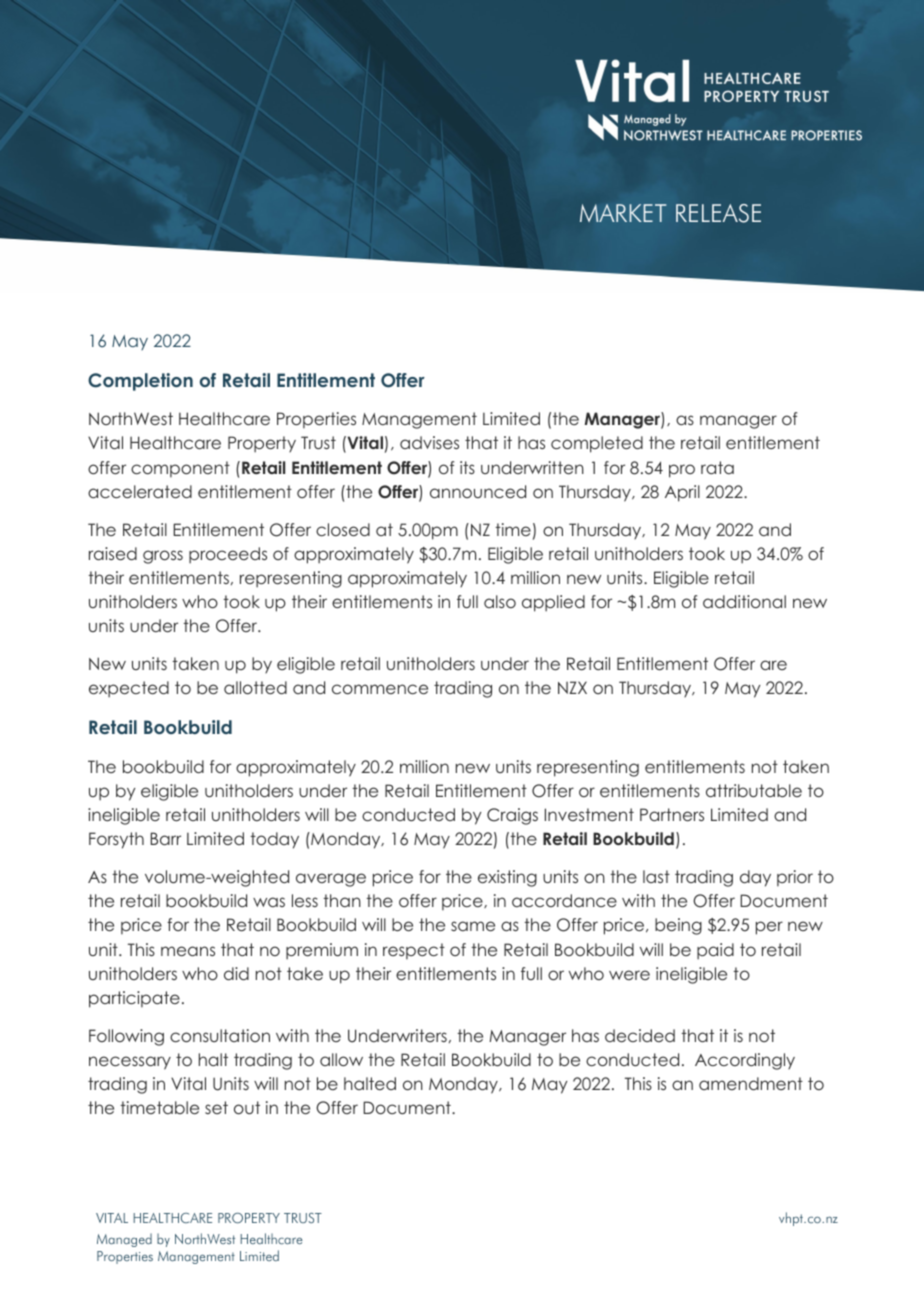  Describe the element at coordinates (124, 1240) in the document. I see `Managed` at that location.
